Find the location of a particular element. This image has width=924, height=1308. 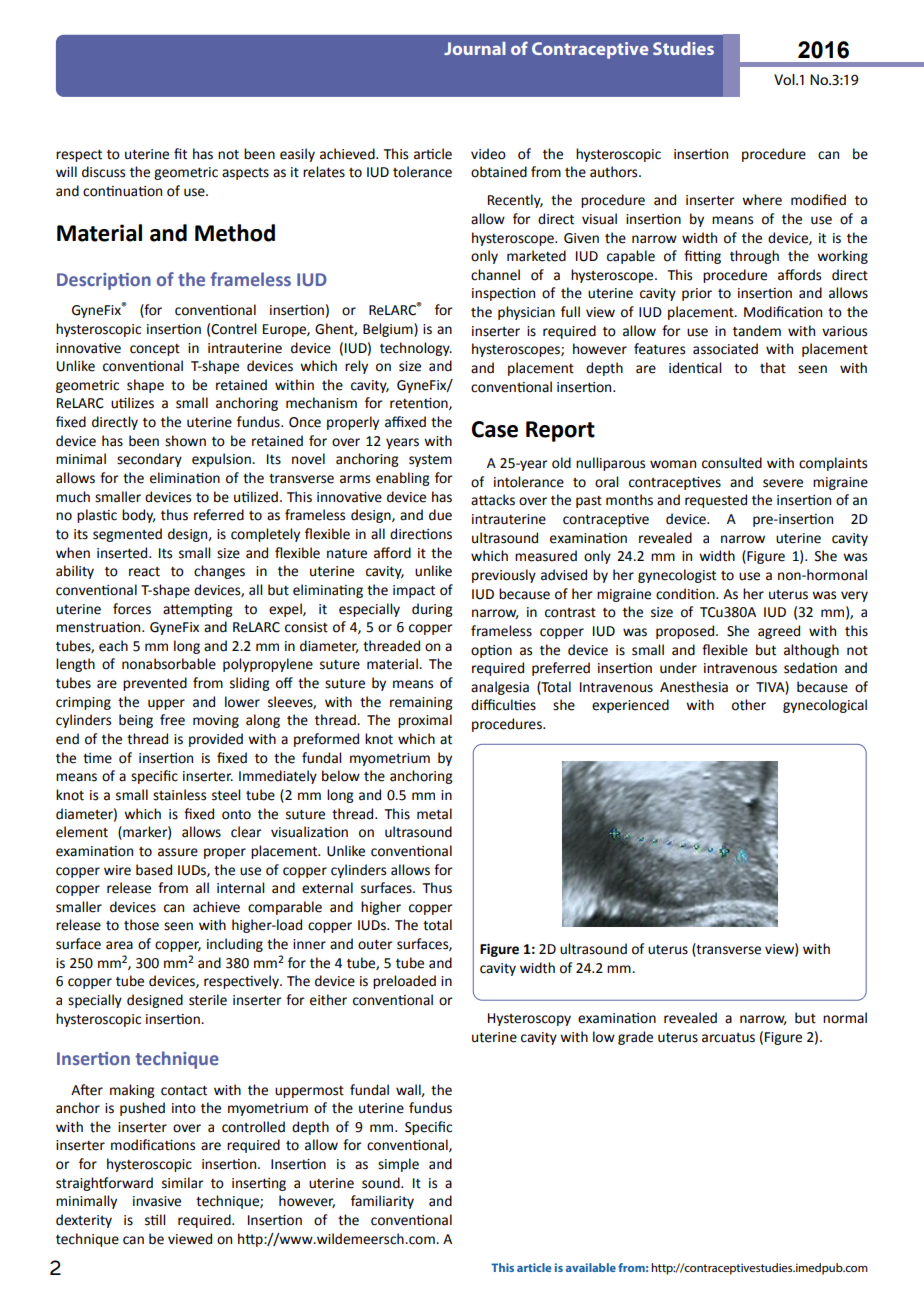

respect is located at coordinates (79, 156).
